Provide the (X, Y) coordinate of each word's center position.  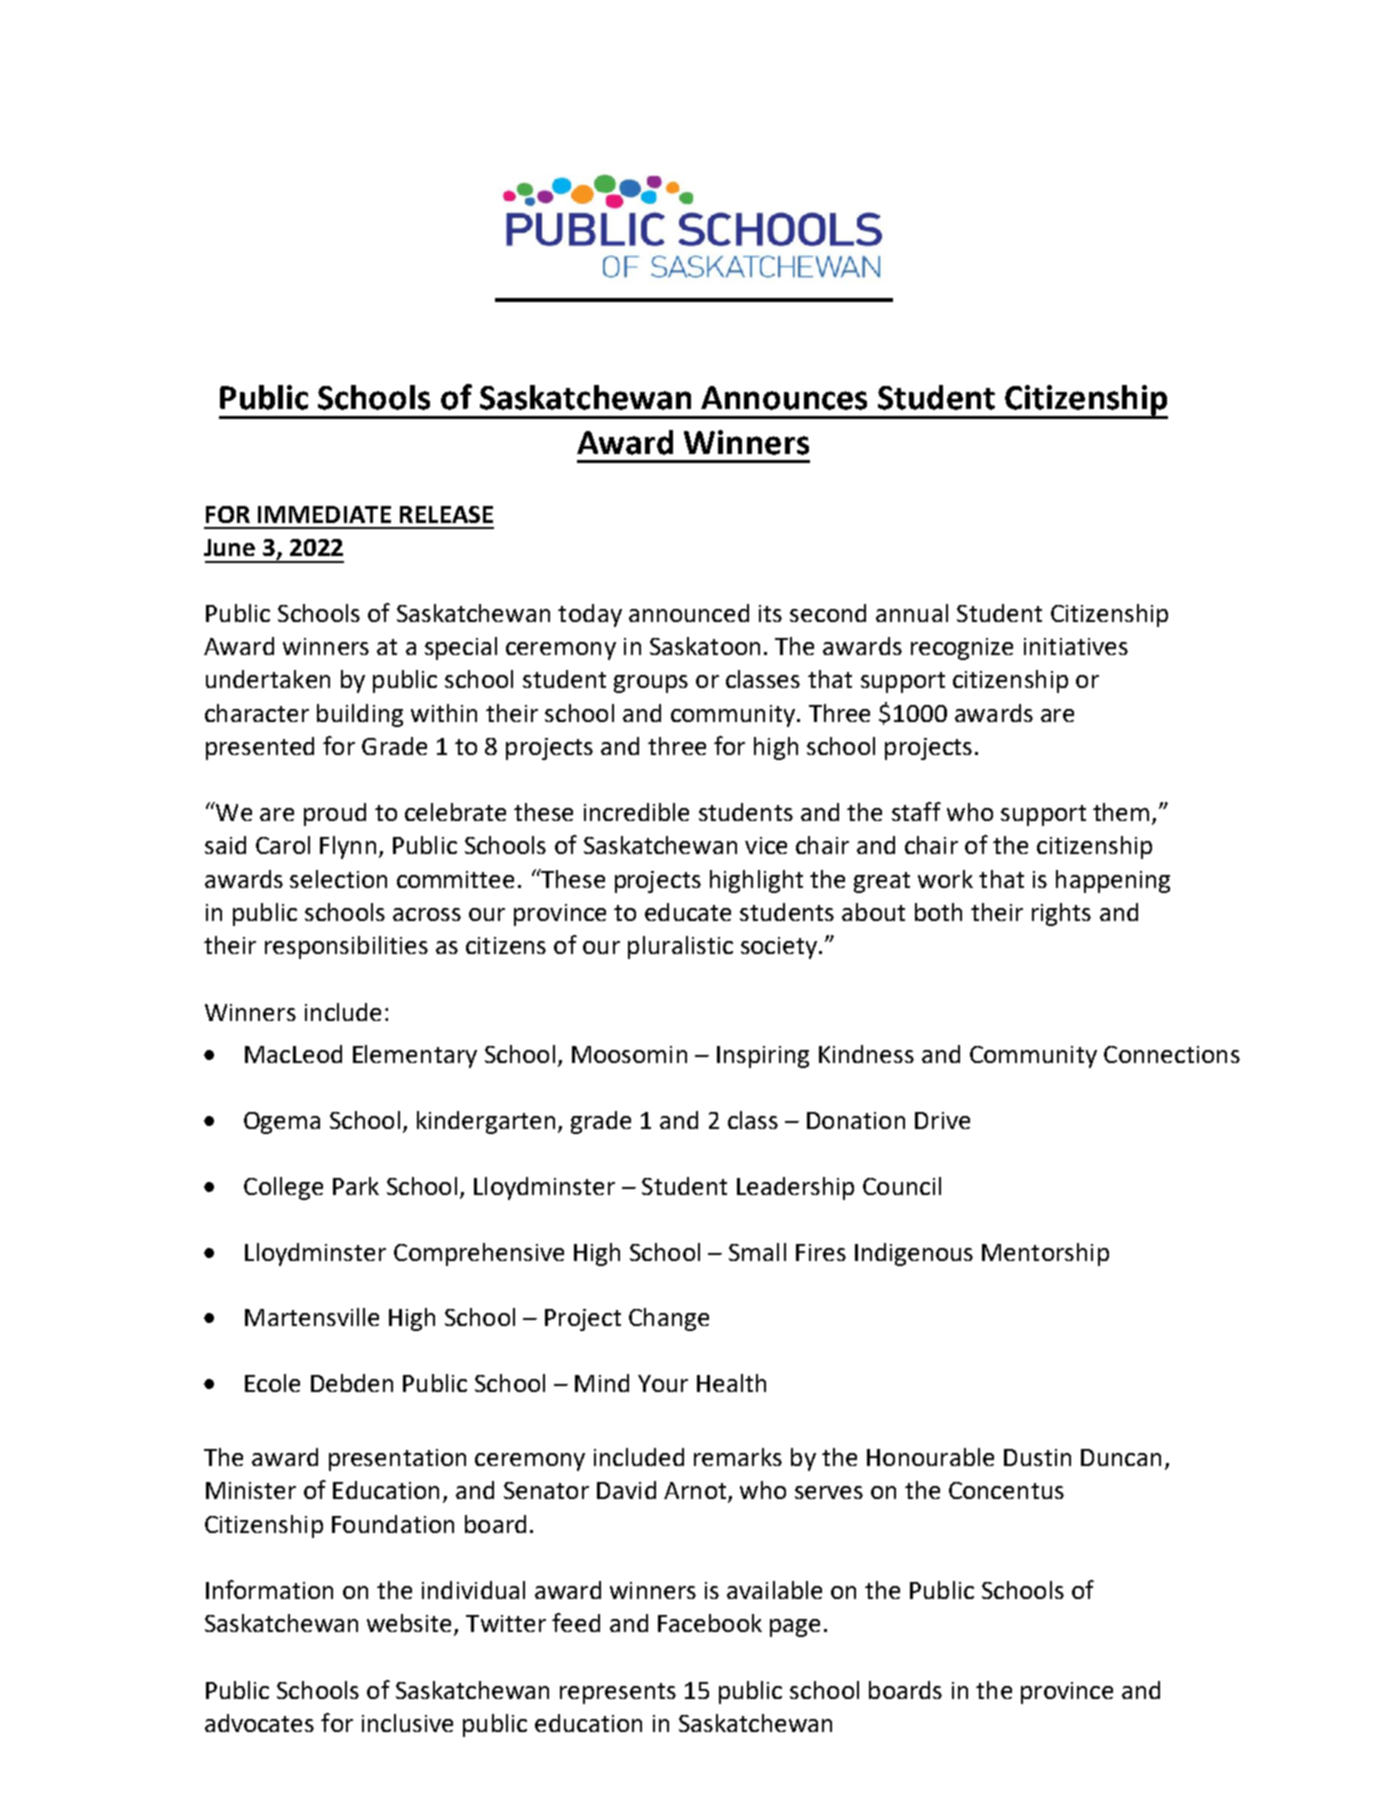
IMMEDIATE (324, 514)
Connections (1172, 1054)
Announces (784, 398)
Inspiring (763, 1057)
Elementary (415, 1056)
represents (618, 1693)
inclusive (407, 1723)
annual (912, 613)
